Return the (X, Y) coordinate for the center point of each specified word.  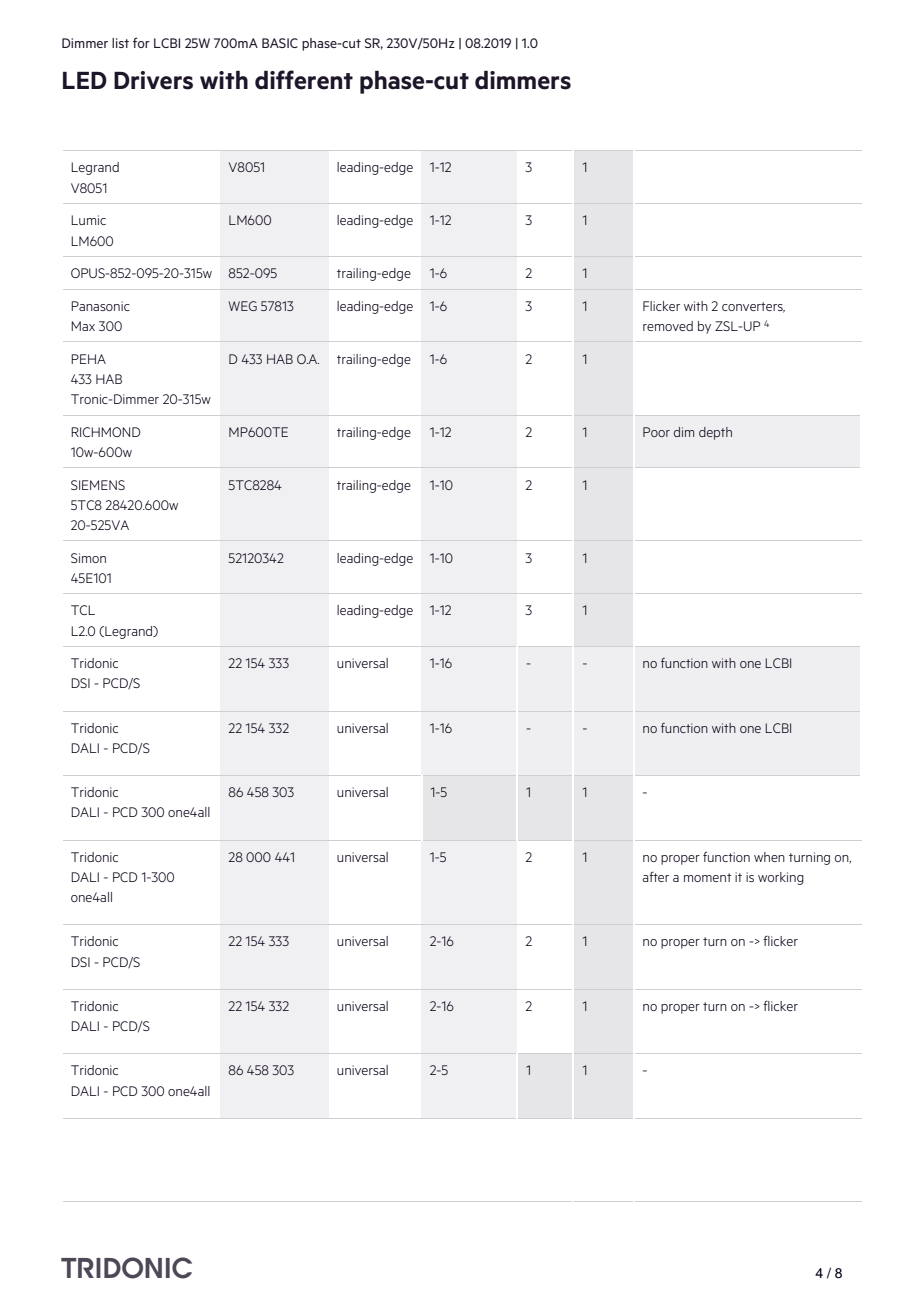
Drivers (153, 80)
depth (715, 433)
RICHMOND (105, 432)
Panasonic (100, 306)
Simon (88, 558)
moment (708, 877)
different (304, 80)
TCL (83, 610)
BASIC (280, 43)
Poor (656, 432)
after (656, 876)
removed (668, 326)
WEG (243, 306)
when (769, 857)
